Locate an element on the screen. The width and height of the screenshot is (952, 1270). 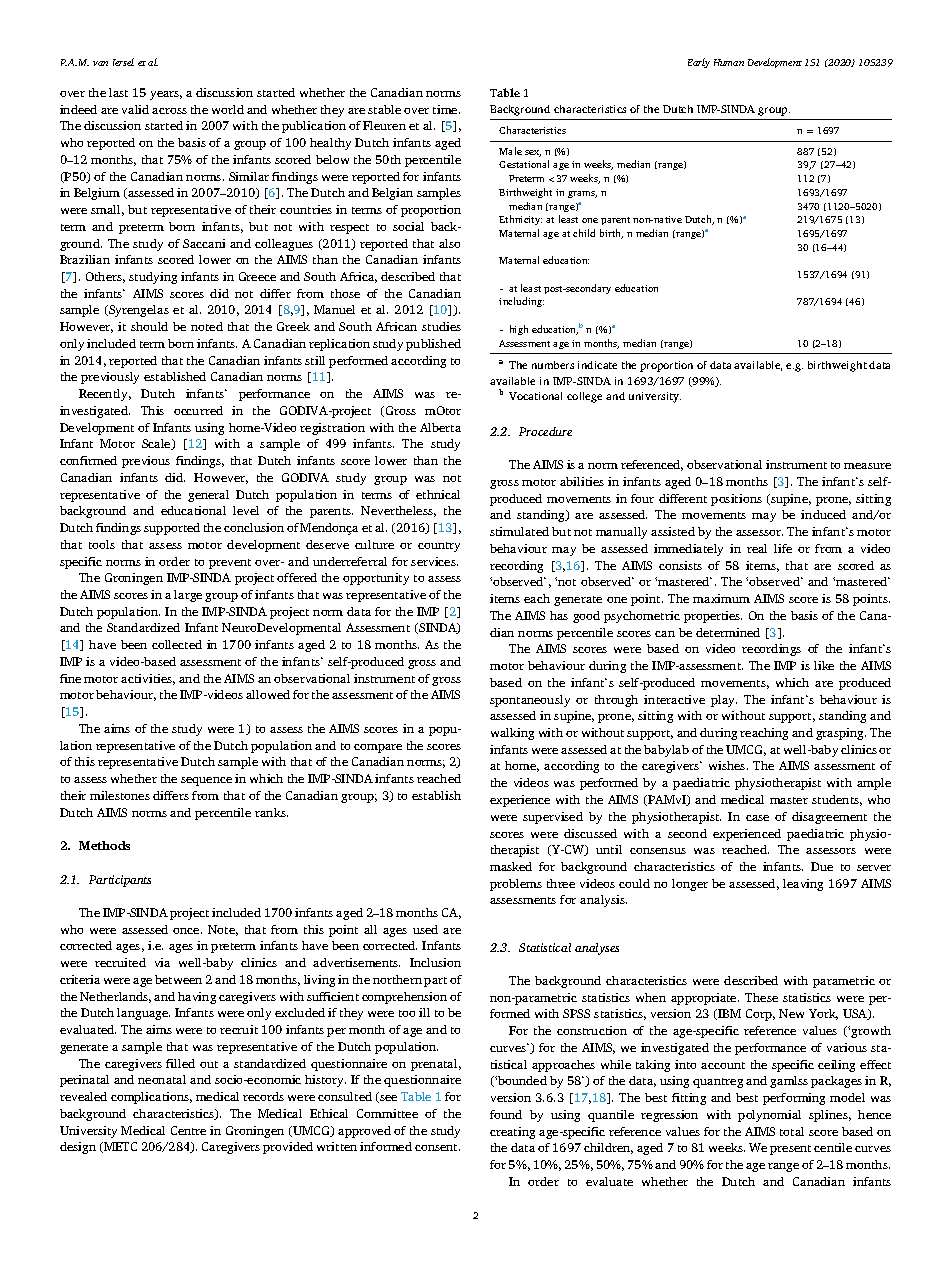
Alberta is located at coordinates (440, 427).
